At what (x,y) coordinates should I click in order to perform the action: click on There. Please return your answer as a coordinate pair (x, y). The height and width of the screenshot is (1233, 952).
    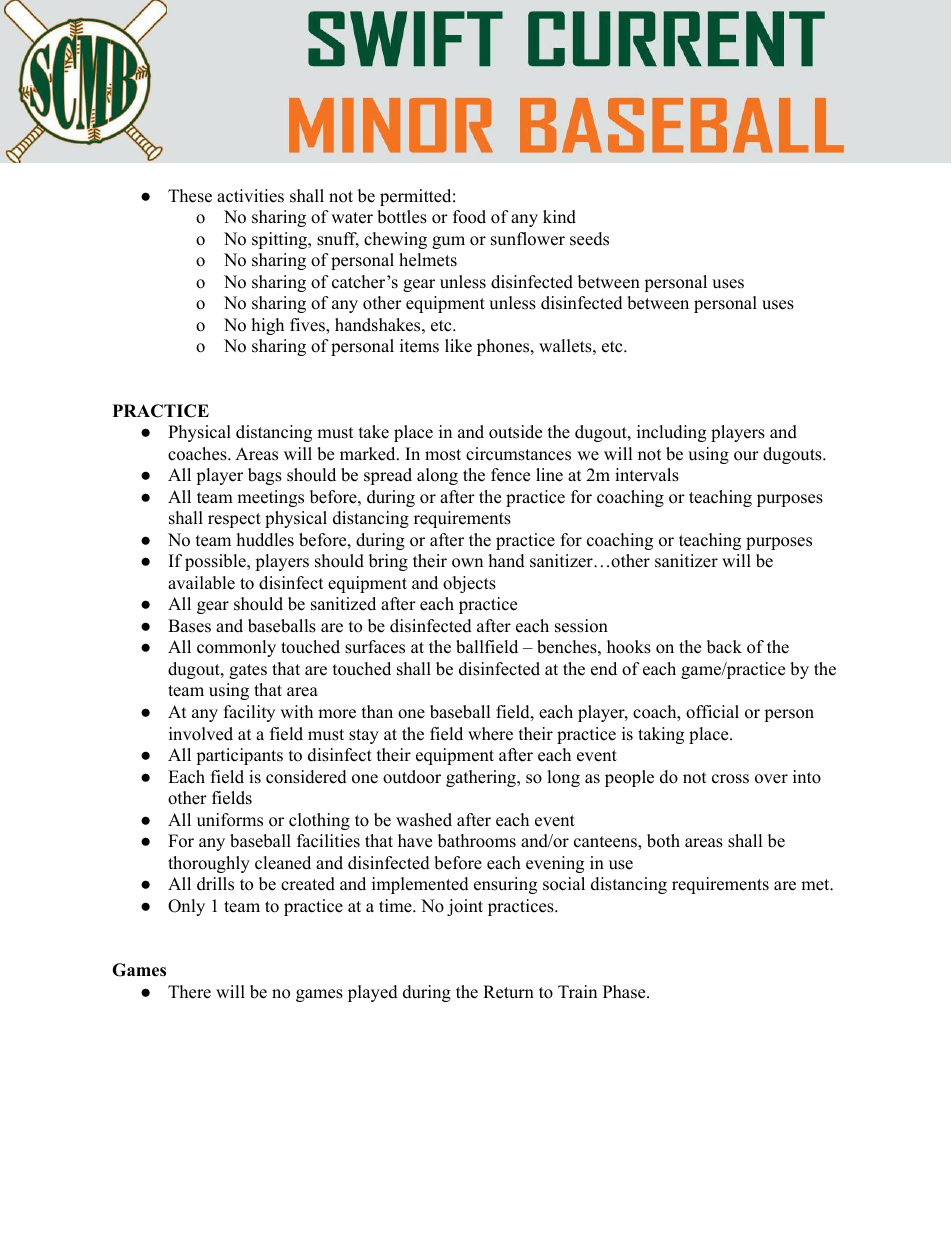
    Looking at the image, I should click on (189, 992).
